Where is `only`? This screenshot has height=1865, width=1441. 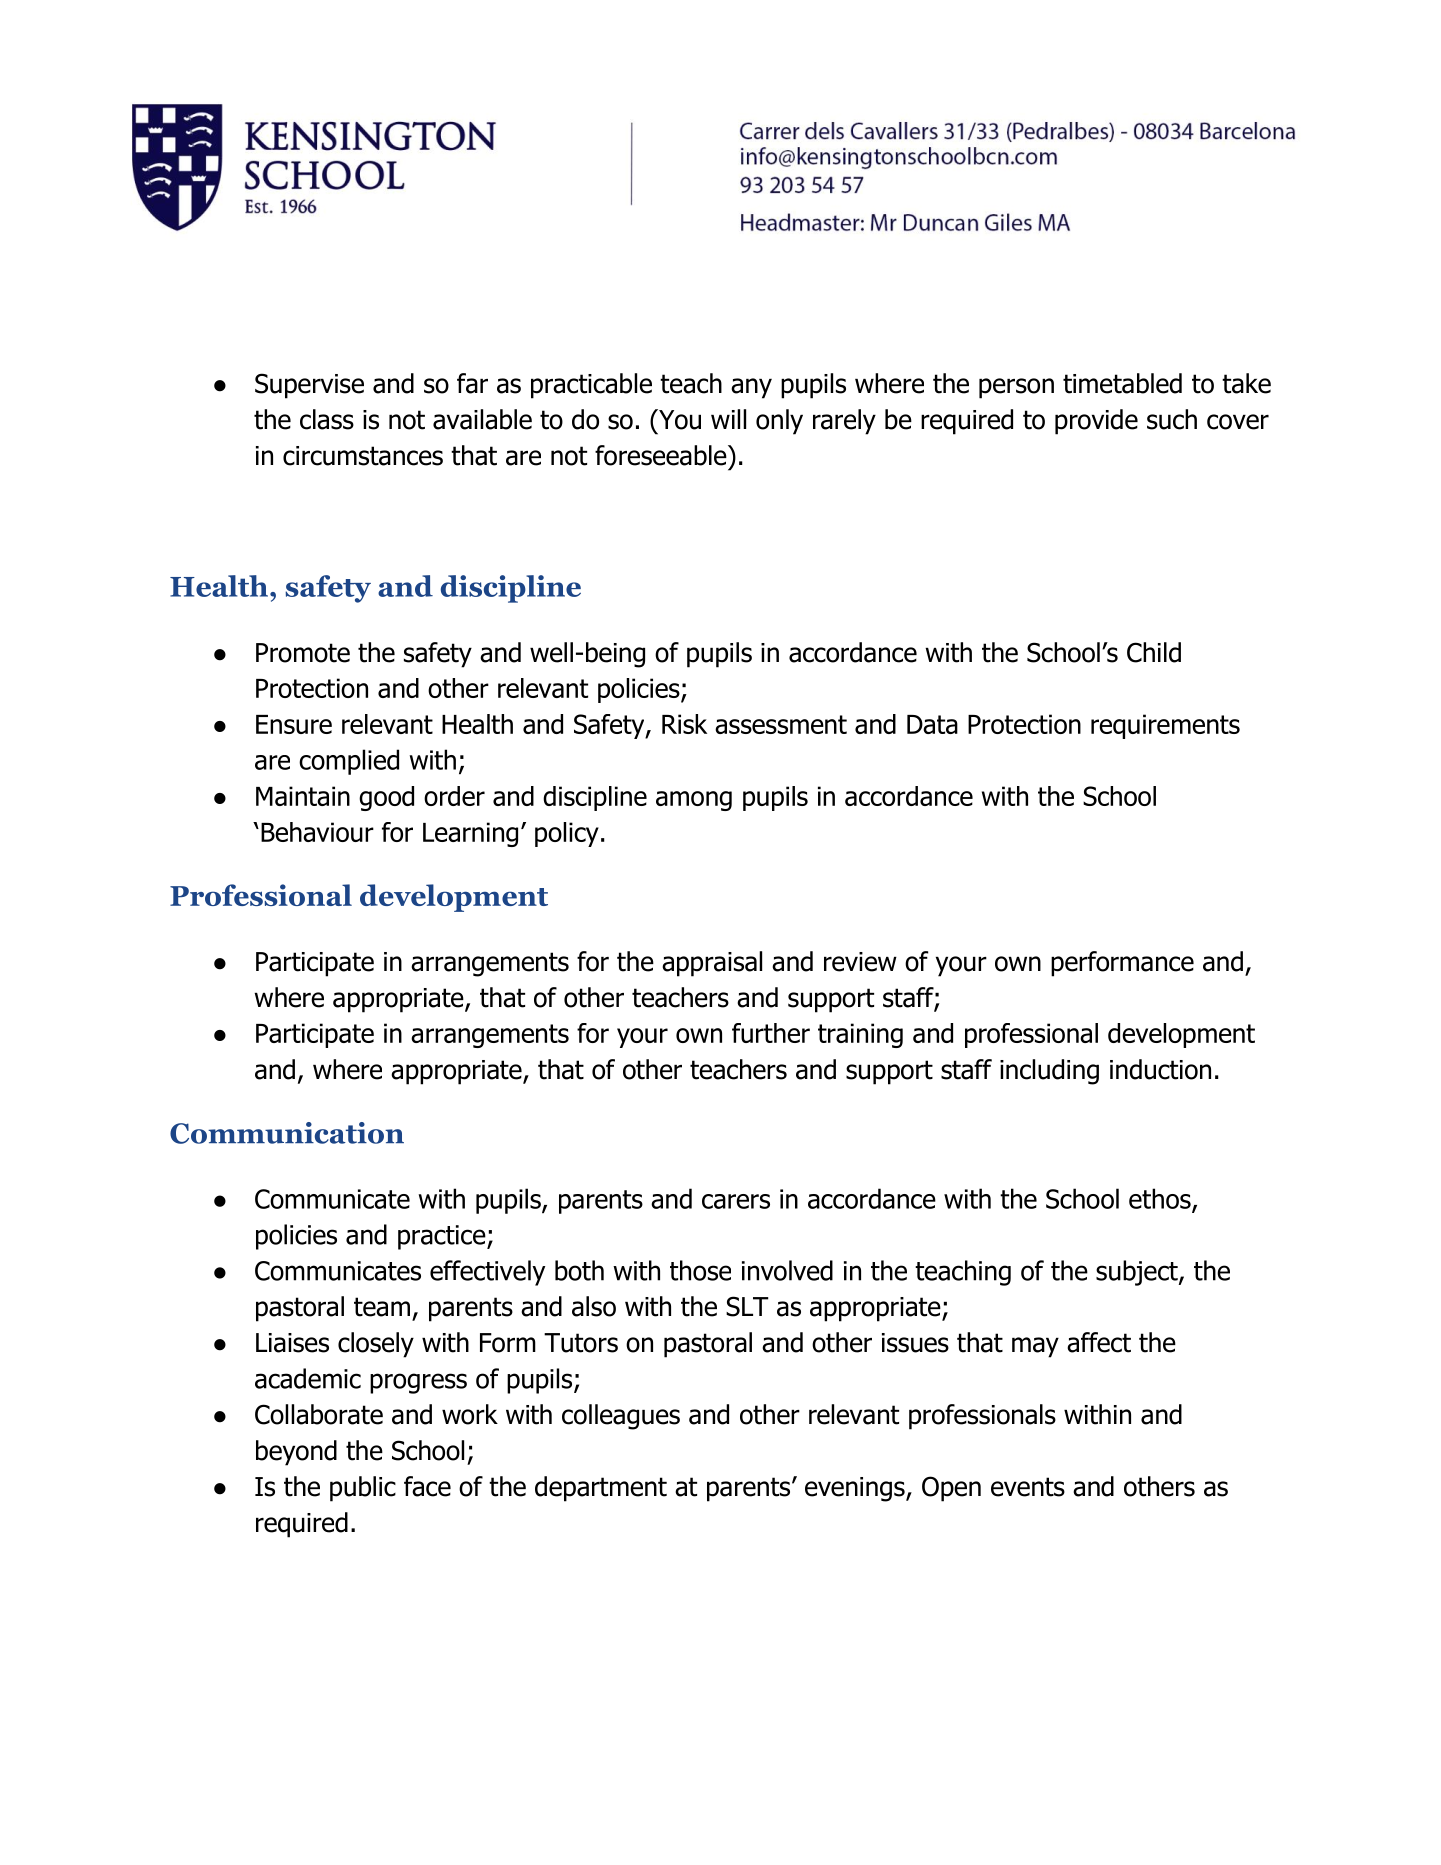
only is located at coordinates (779, 422).
